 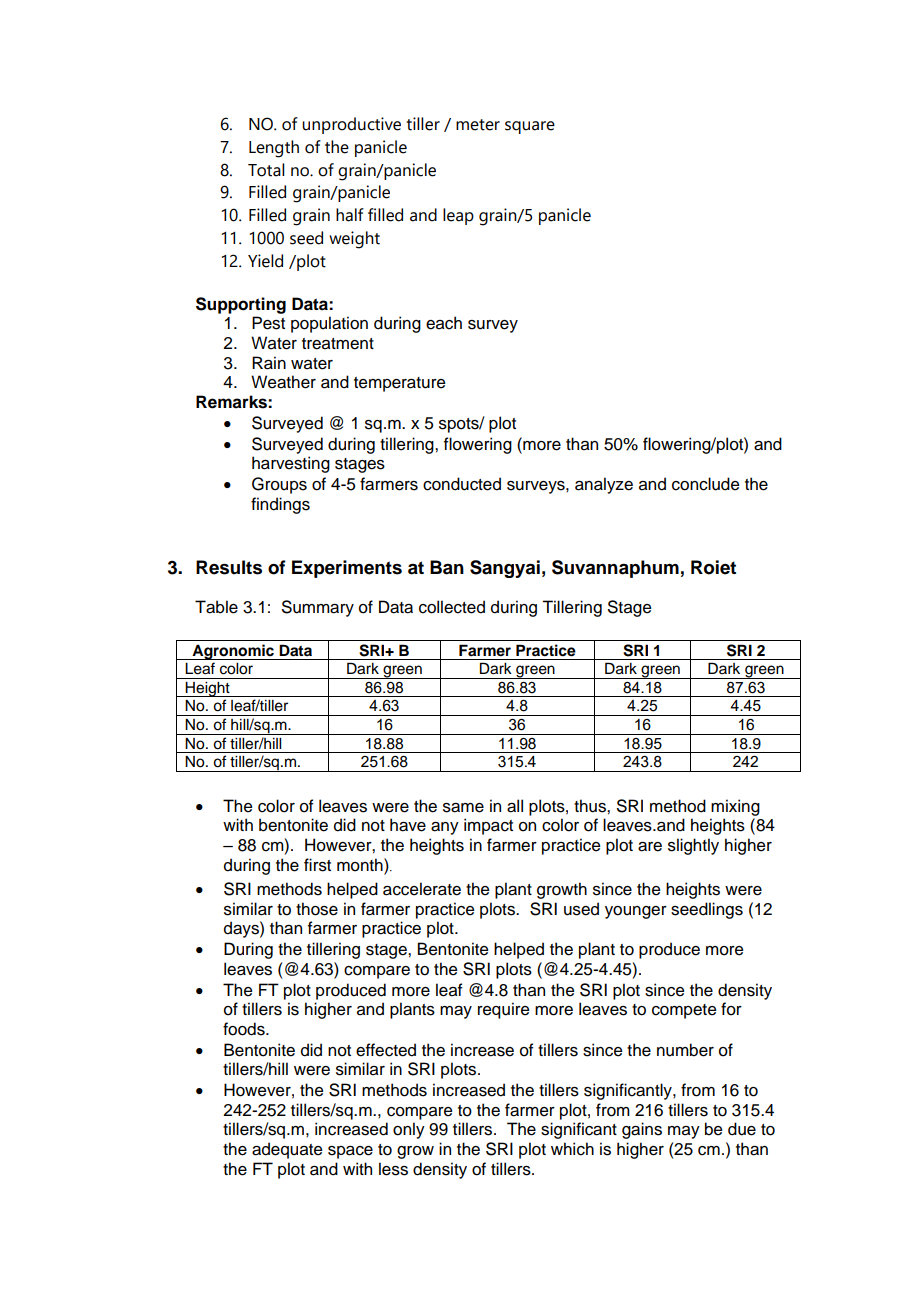 What do you see at coordinates (458, 216) in the screenshot?
I see `leap` at bounding box center [458, 216].
